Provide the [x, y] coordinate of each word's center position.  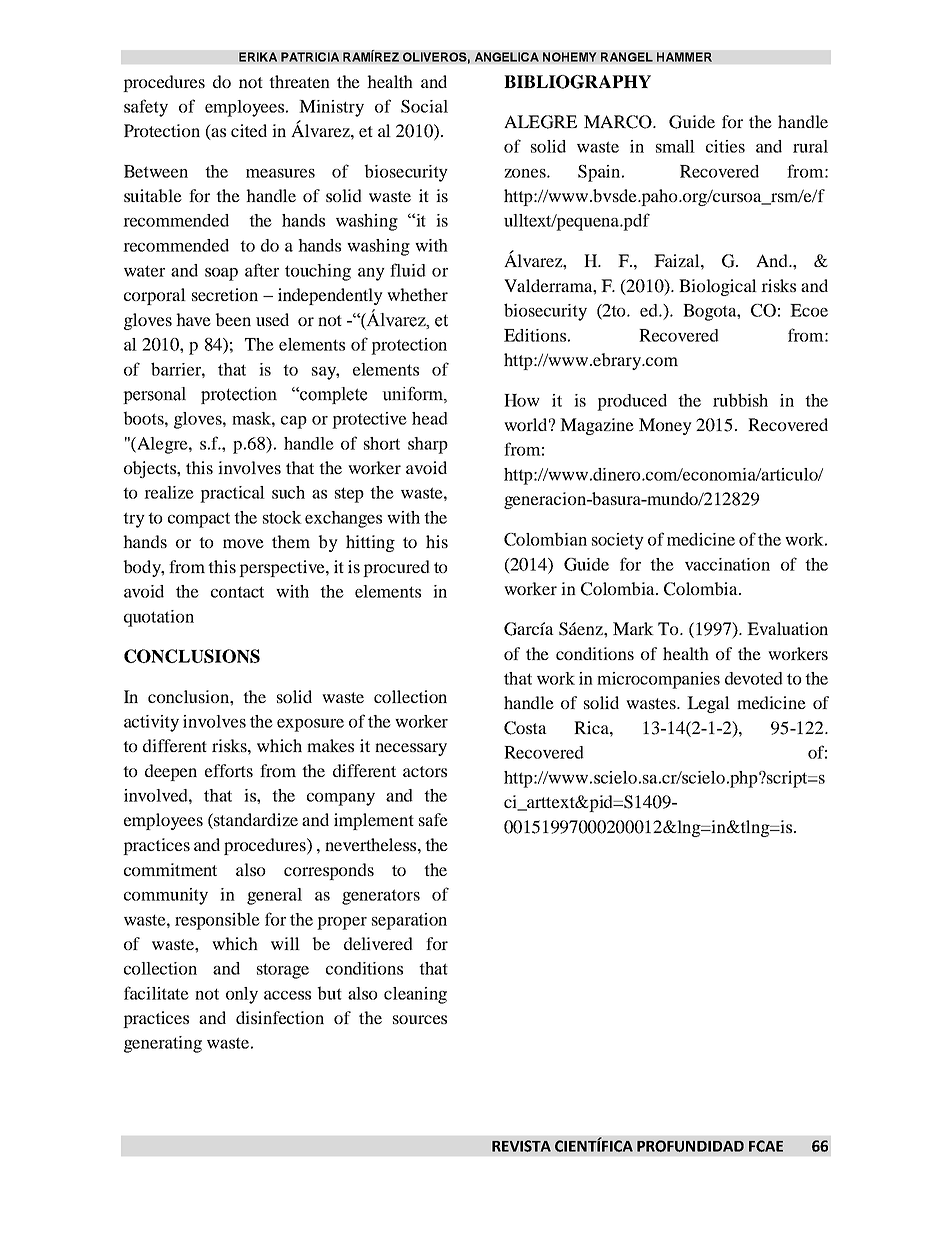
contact [237, 592]
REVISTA [521, 1146]
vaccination [727, 564]
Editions [535, 335]
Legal [708, 704]
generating [163, 1044]
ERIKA [258, 57]
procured [396, 568]
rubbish [740, 400]
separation [409, 921]
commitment [170, 869]
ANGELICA [507, 57]
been [233, 319]
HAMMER [684, 57]
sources [420, 1019]
